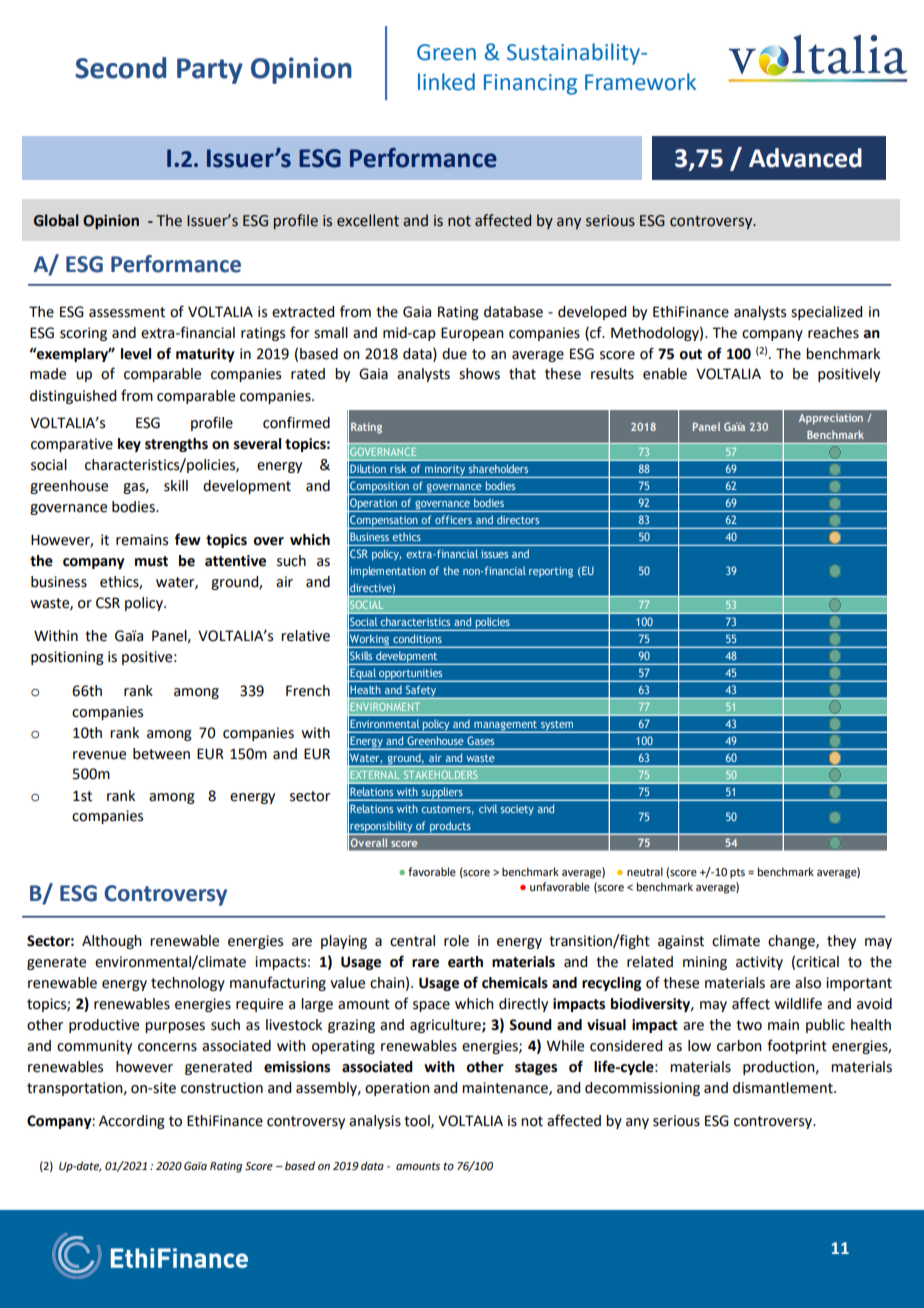  What do you see at coordinates (151, 561) in the page?
I see `must` at bounding box center [151, 561].
